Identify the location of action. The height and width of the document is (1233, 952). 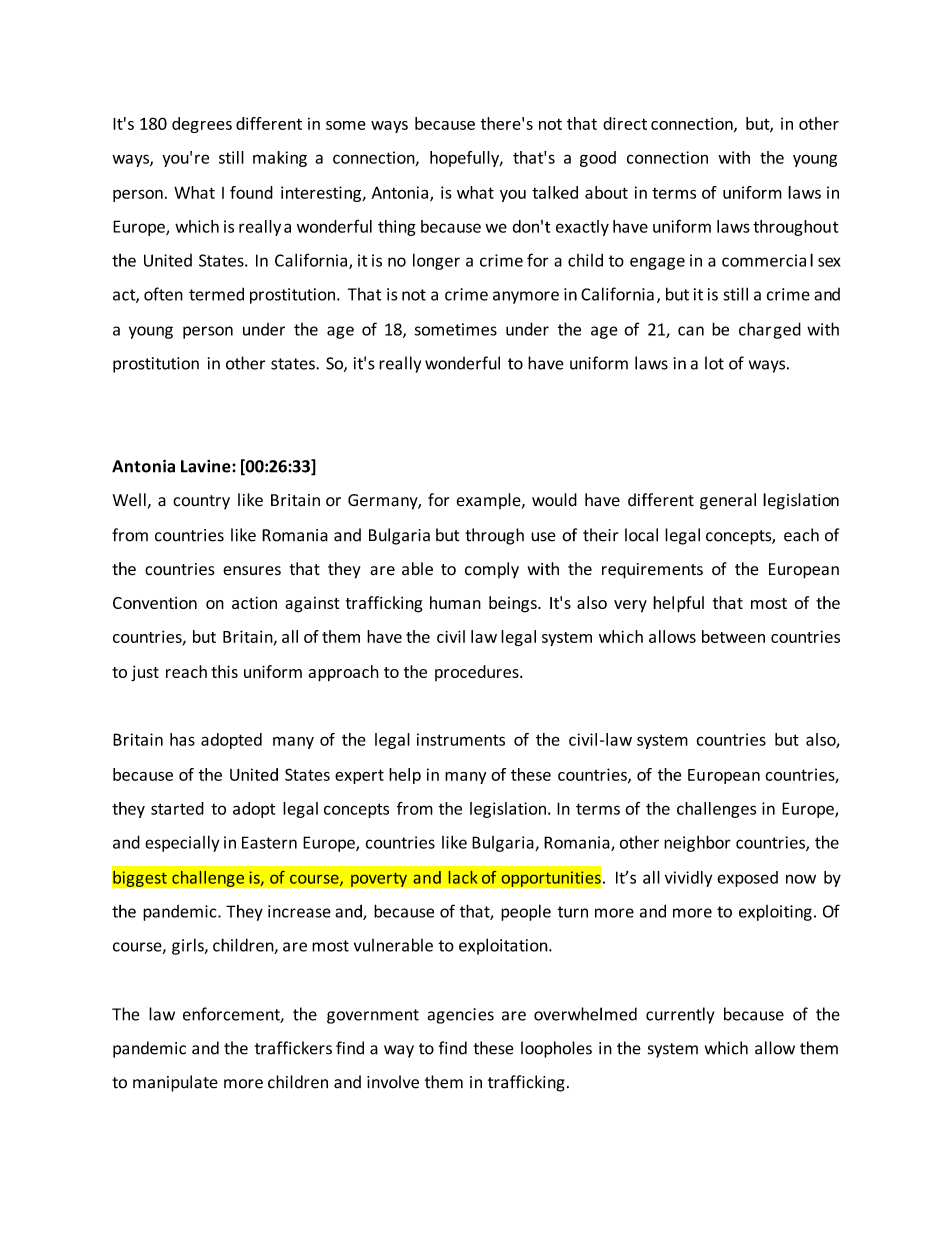
(254, 602).
